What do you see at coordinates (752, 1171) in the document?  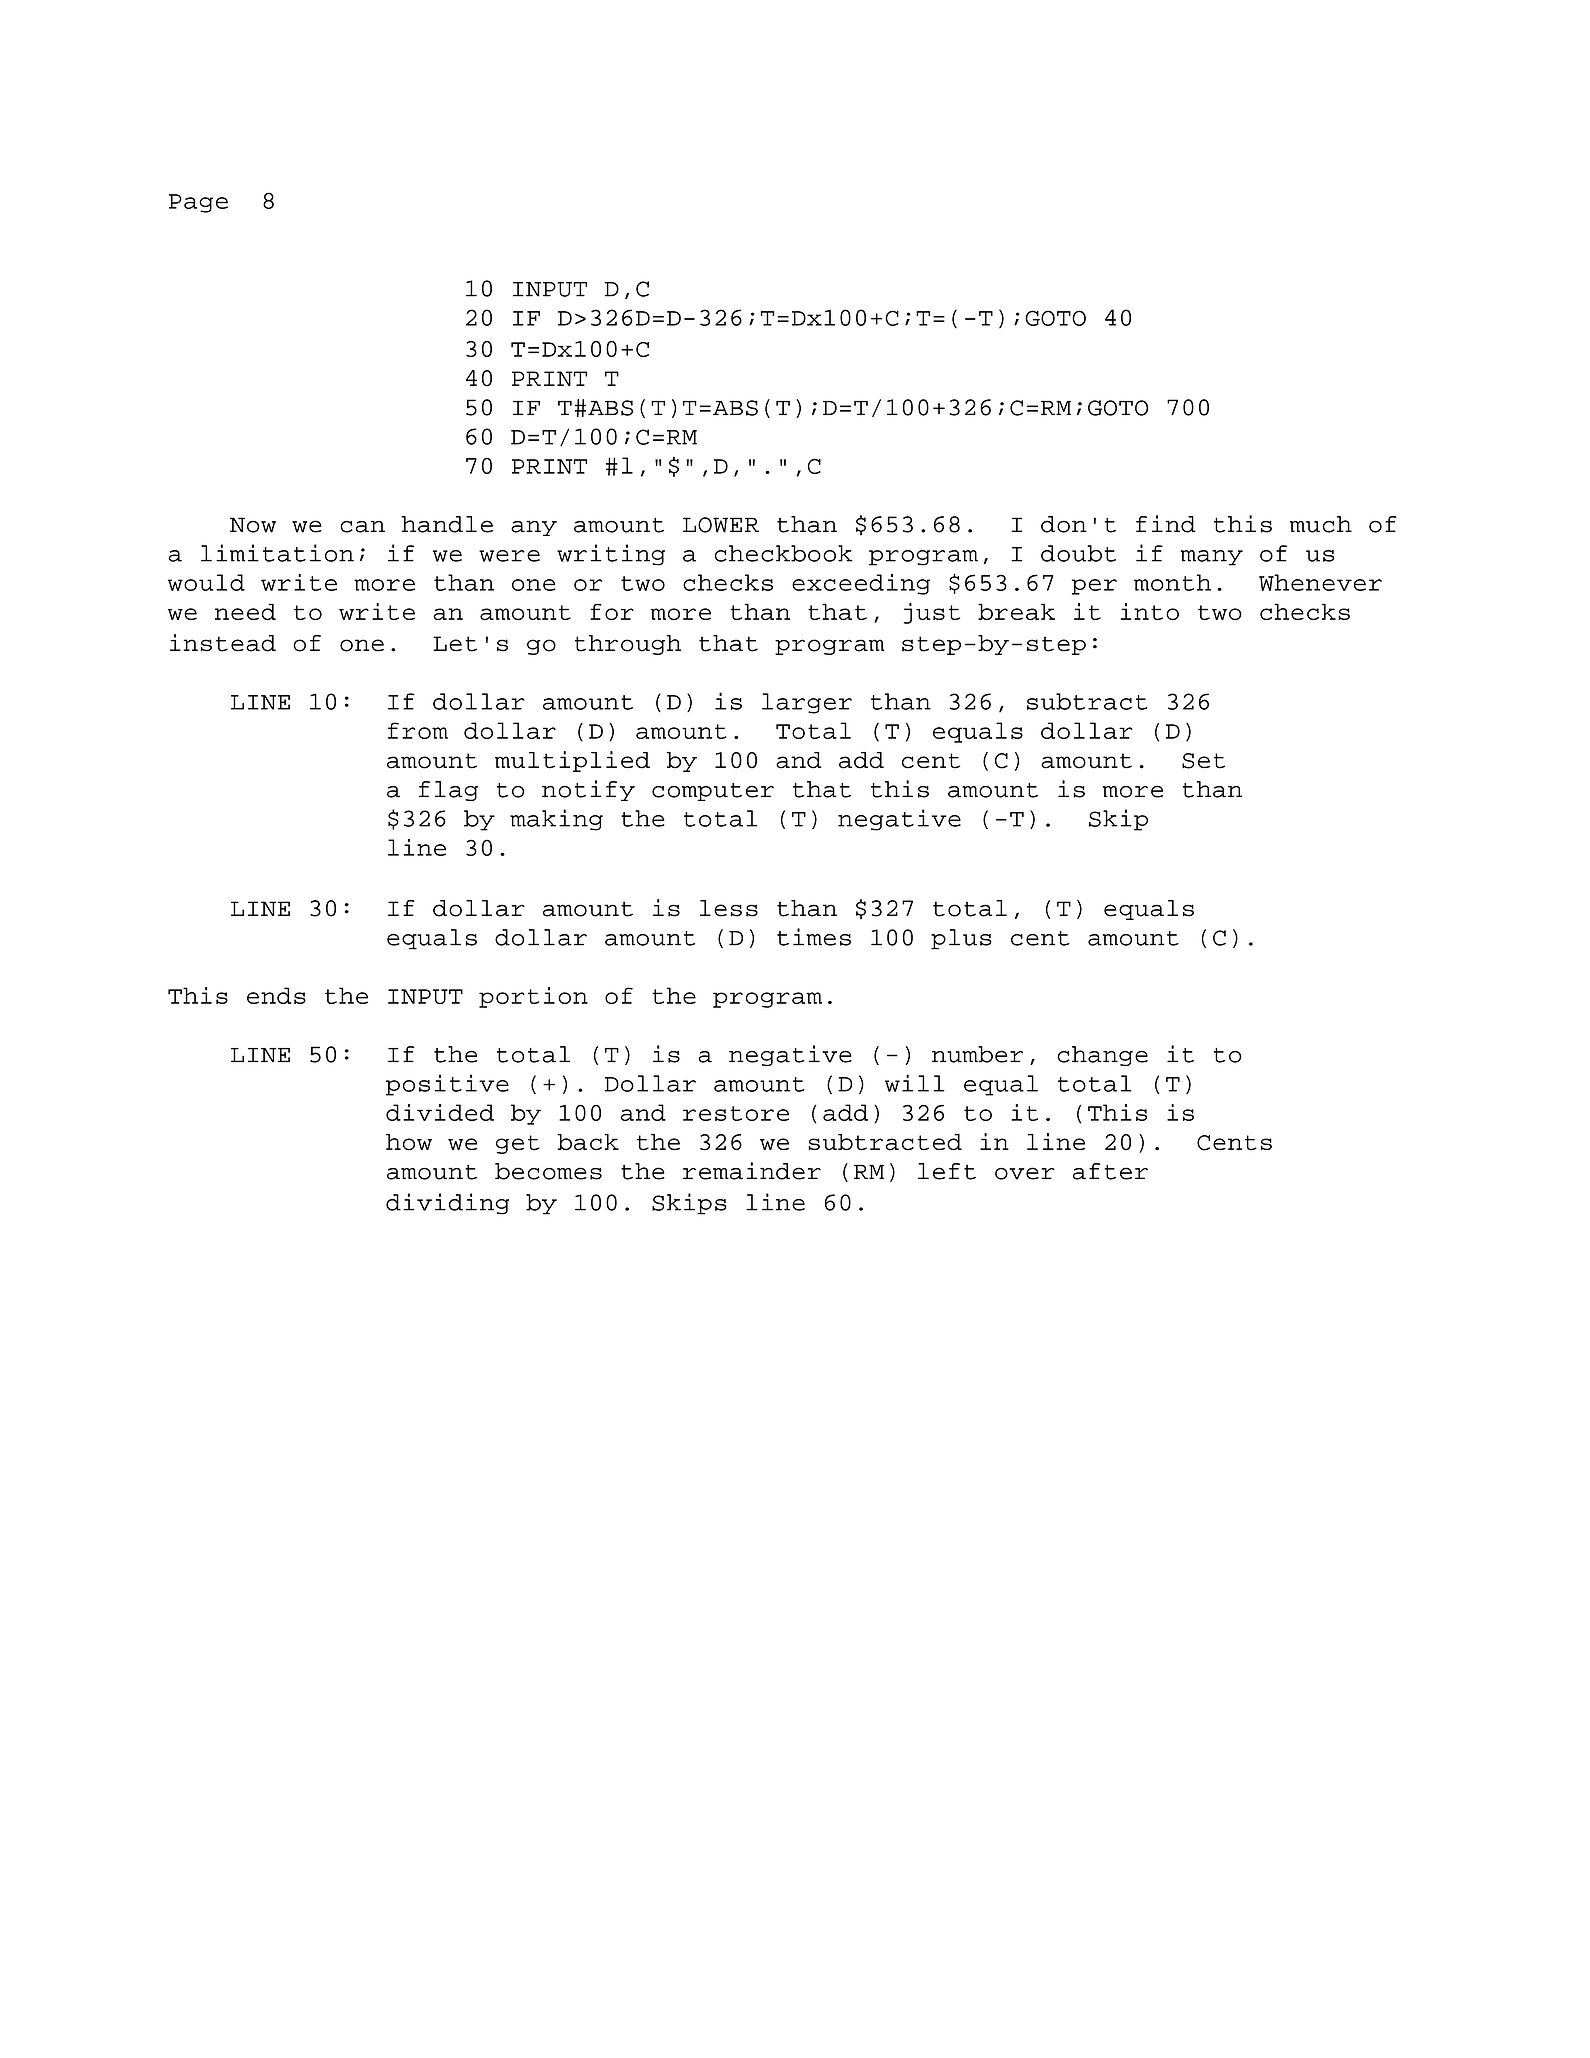 I see `remainder` at bounding box center [752, 1171].
